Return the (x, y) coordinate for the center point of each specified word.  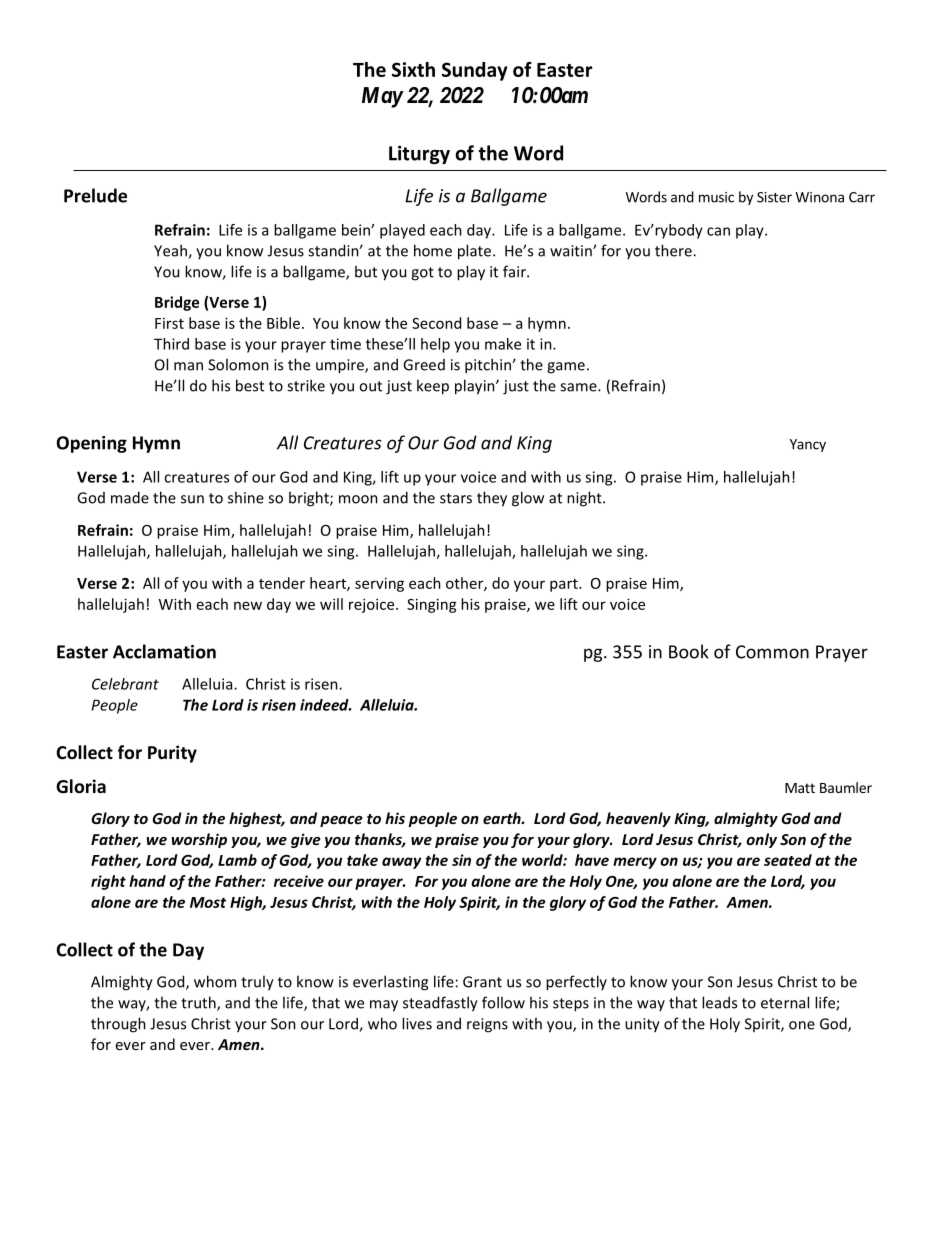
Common (772, 652)
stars (456, 498)
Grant (482, 982)
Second (436, 323)
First (169, 323)
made (130, 497)
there (674, 250)
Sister (774, 197)
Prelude (95, 195)
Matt (800, 788)
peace (341, 821)
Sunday (475, 71)
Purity (172, 754)
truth (199, 1003)
